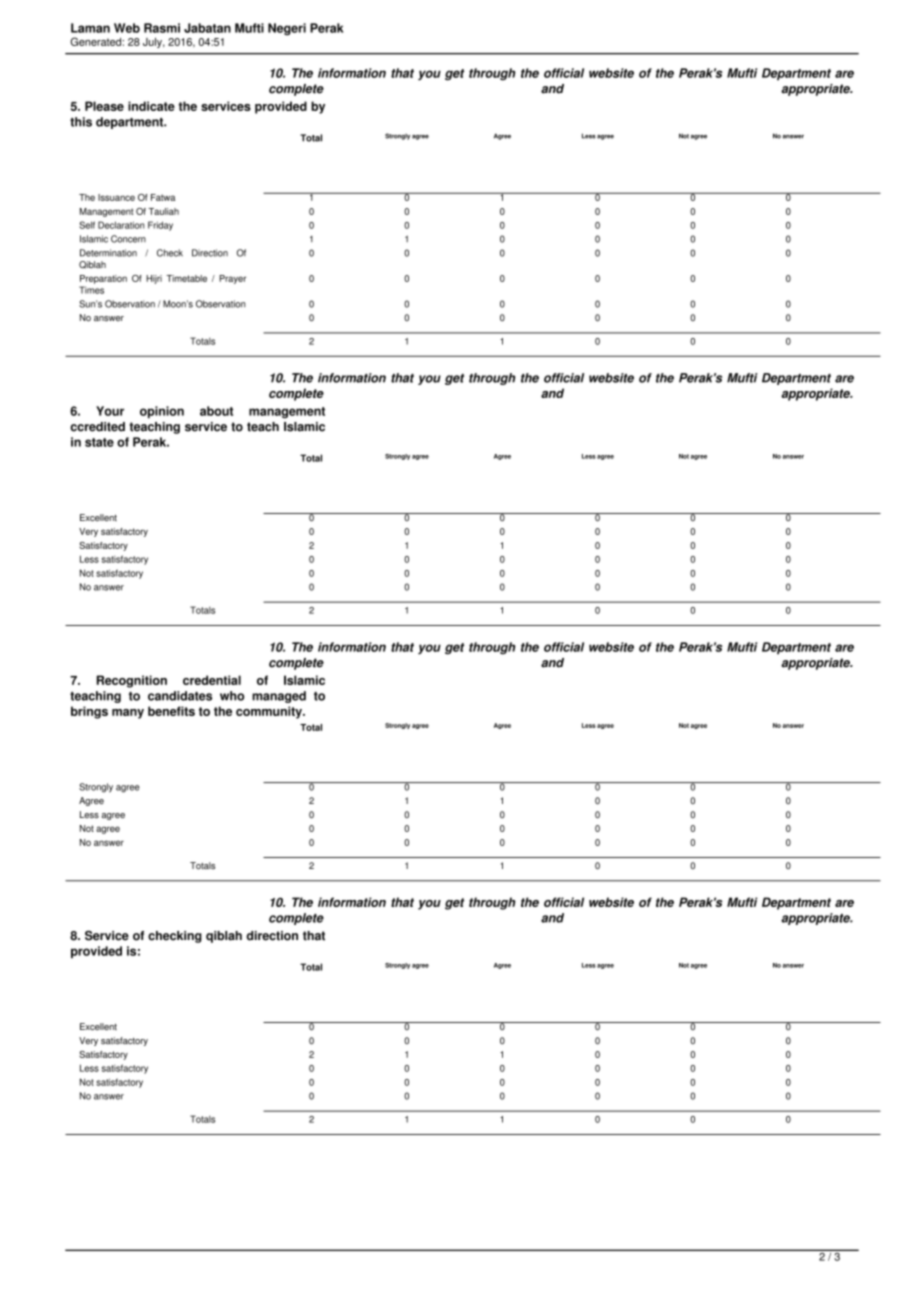 Image resolution: width=924 pixels, height=1308 pixels. Describe the element at coordinates (180, 696) in the screenshot. I see `candidates` at that location.
